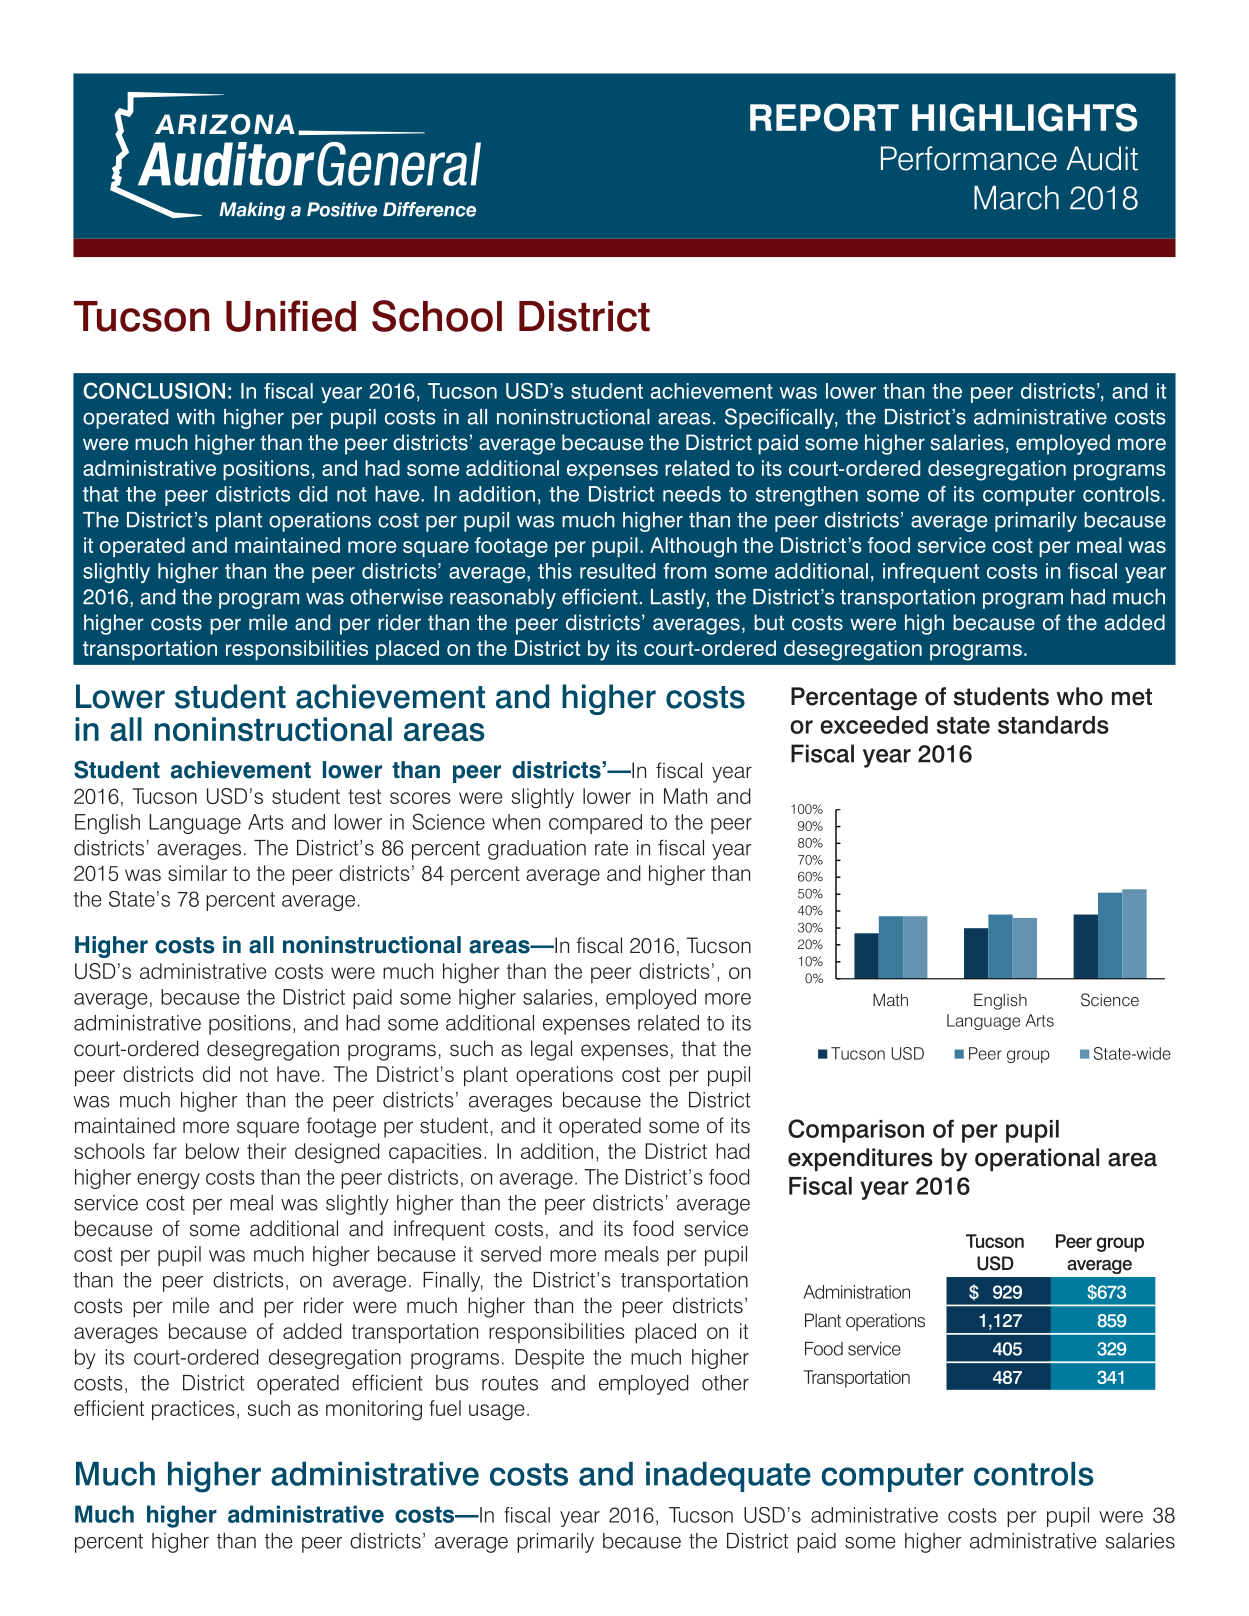 The image size is (1249, 1616). Describe the element at coordinates (824, 117) in the page. I see `REPORT` at that location.
